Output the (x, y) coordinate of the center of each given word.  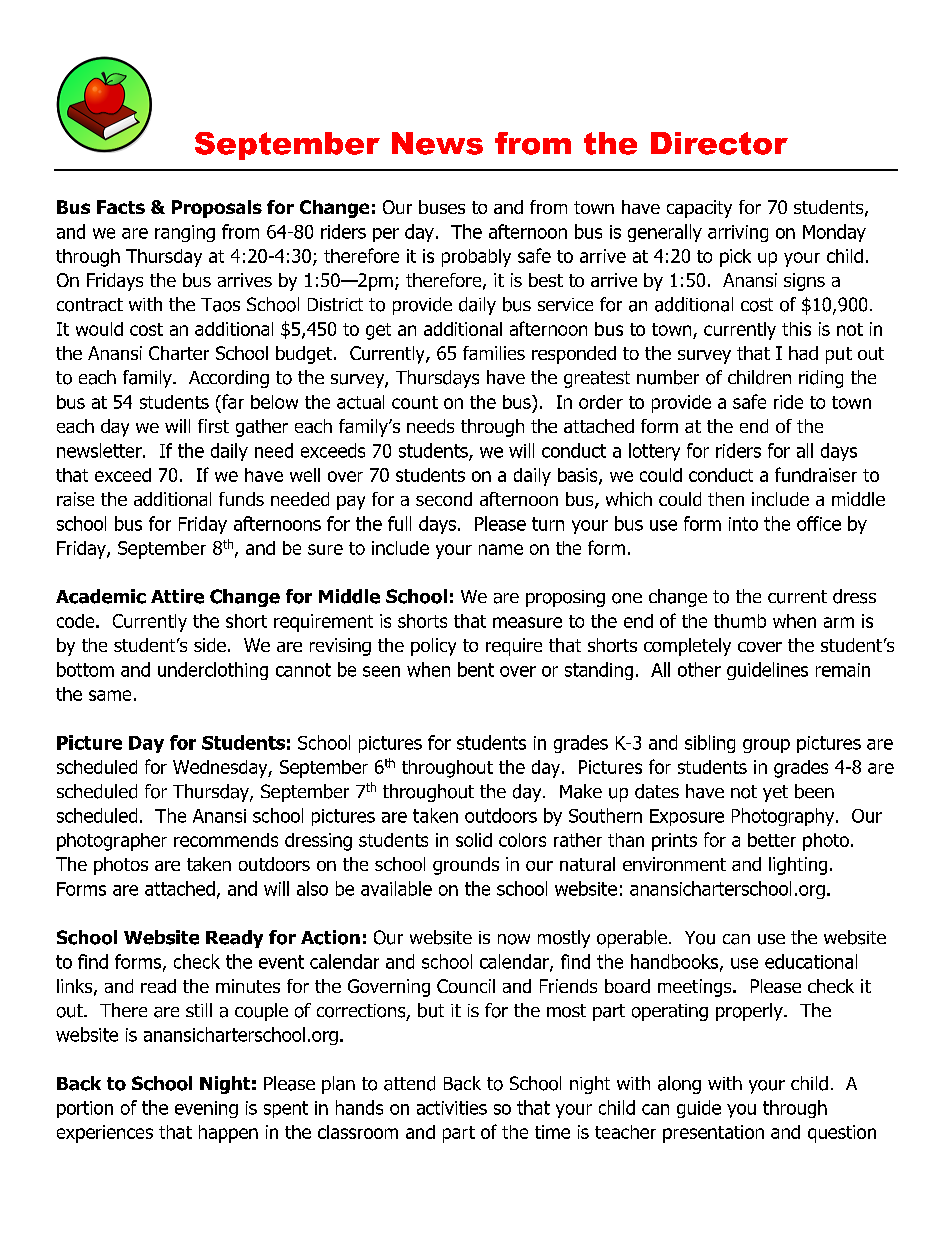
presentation (713, 1134)
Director (719, 143)
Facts (121, 207)
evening (206, 1109)
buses (442, 207)
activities (452, 1108)
